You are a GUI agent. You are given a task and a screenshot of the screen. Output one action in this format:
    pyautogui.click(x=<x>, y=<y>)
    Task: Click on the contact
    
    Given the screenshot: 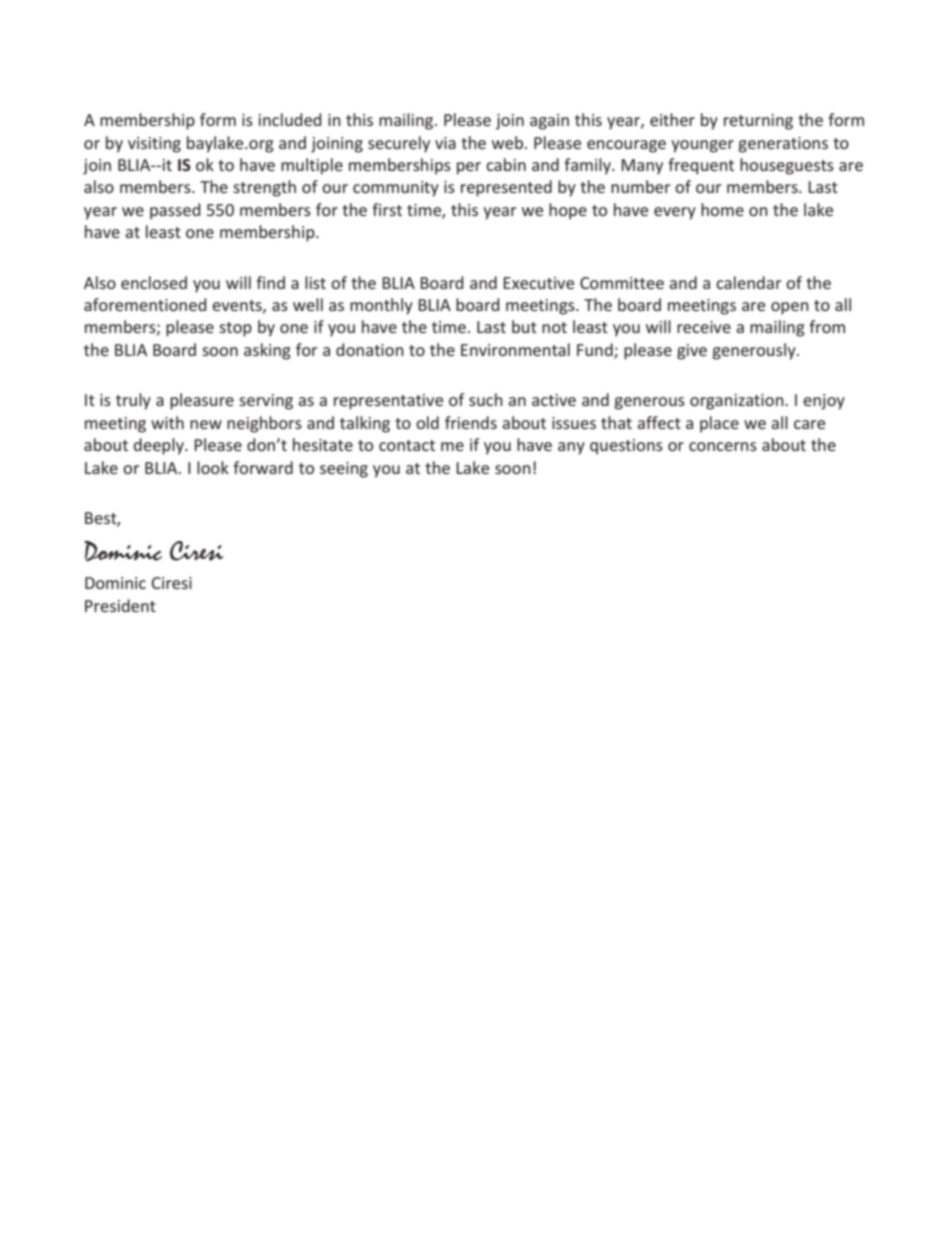 What is the action you would take?
    pyautogui.click(x=407, y=445)
